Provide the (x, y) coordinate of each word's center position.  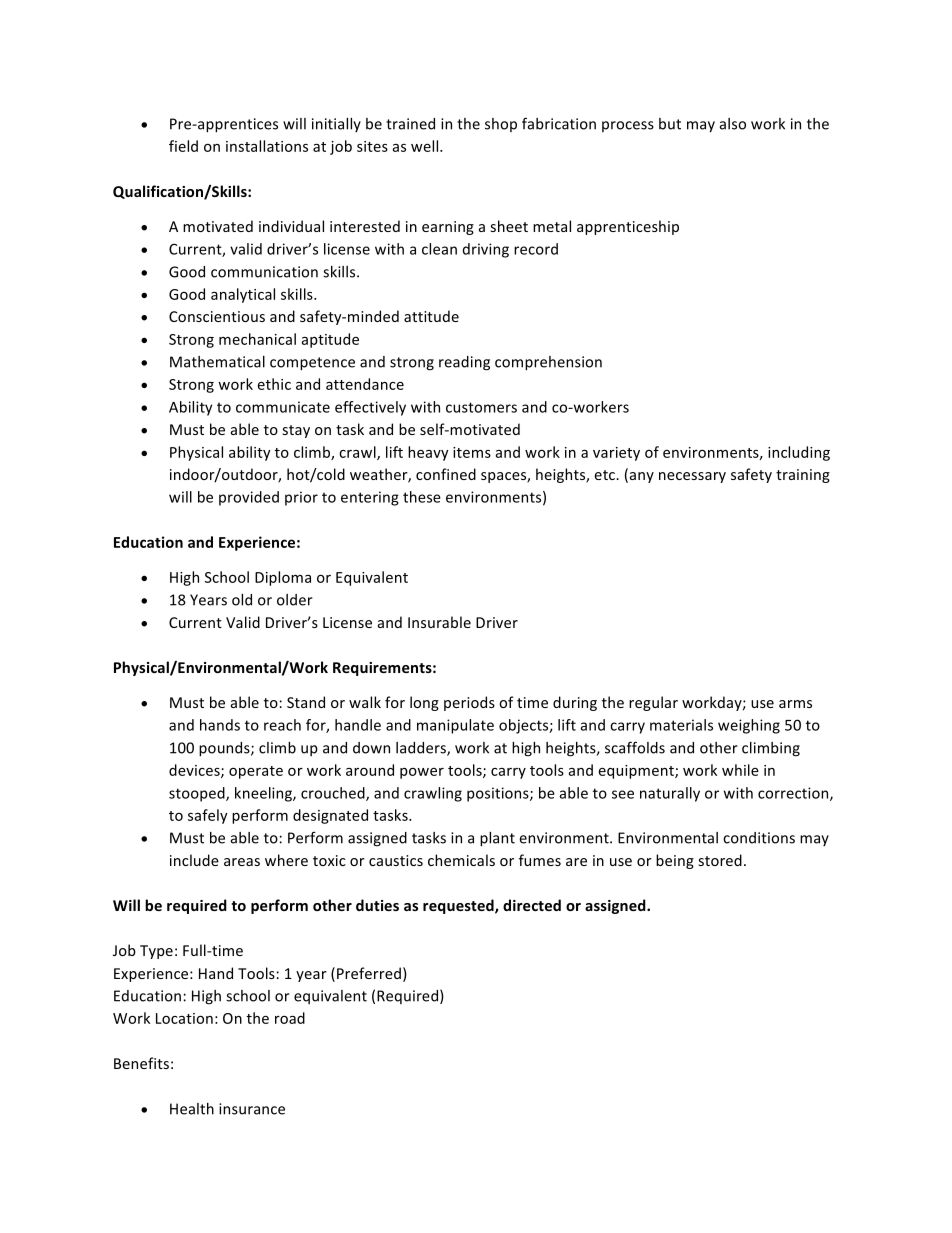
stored (720, 860)
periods (469, 703)
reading (464, 363)
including (799, 453)
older (295, 600)
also (733, 124)
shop (501, 125)
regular (653, 703)
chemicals (461, 860)
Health (192, 1109)
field (183, 146)
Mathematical (217, 362)
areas (242, 862)
